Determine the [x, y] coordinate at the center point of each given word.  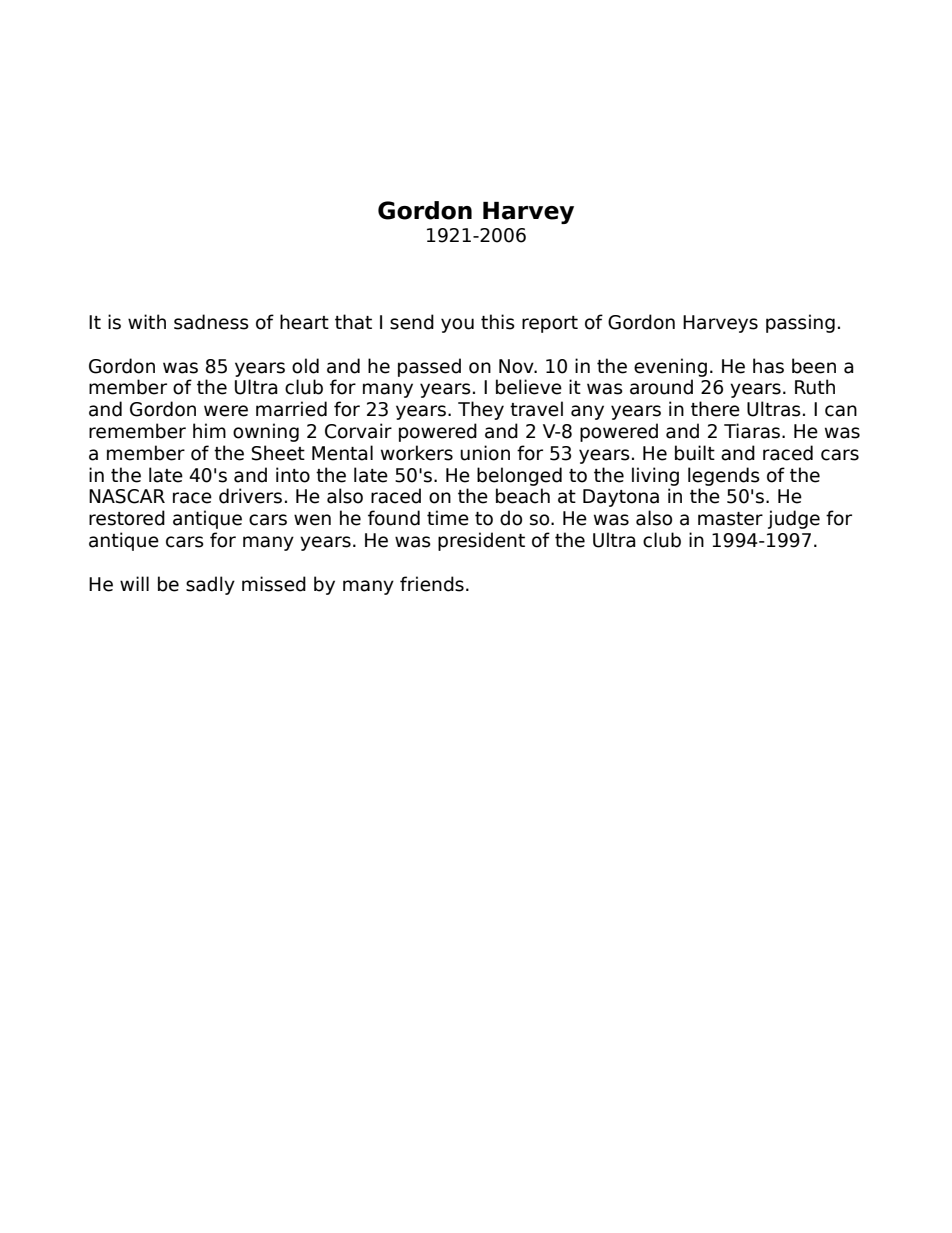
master [730, 519]
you [457, 325]
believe [529, 387]
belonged [519, 476]
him [209, 430]
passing [800, 323]
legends [724, 476]
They [481, 410]
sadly [210, 585]
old [305, 366]
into [293, 475]
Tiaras [752, 431]
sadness [211, 322]
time [448, 518]
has [768, 366]
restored [127, 518]
